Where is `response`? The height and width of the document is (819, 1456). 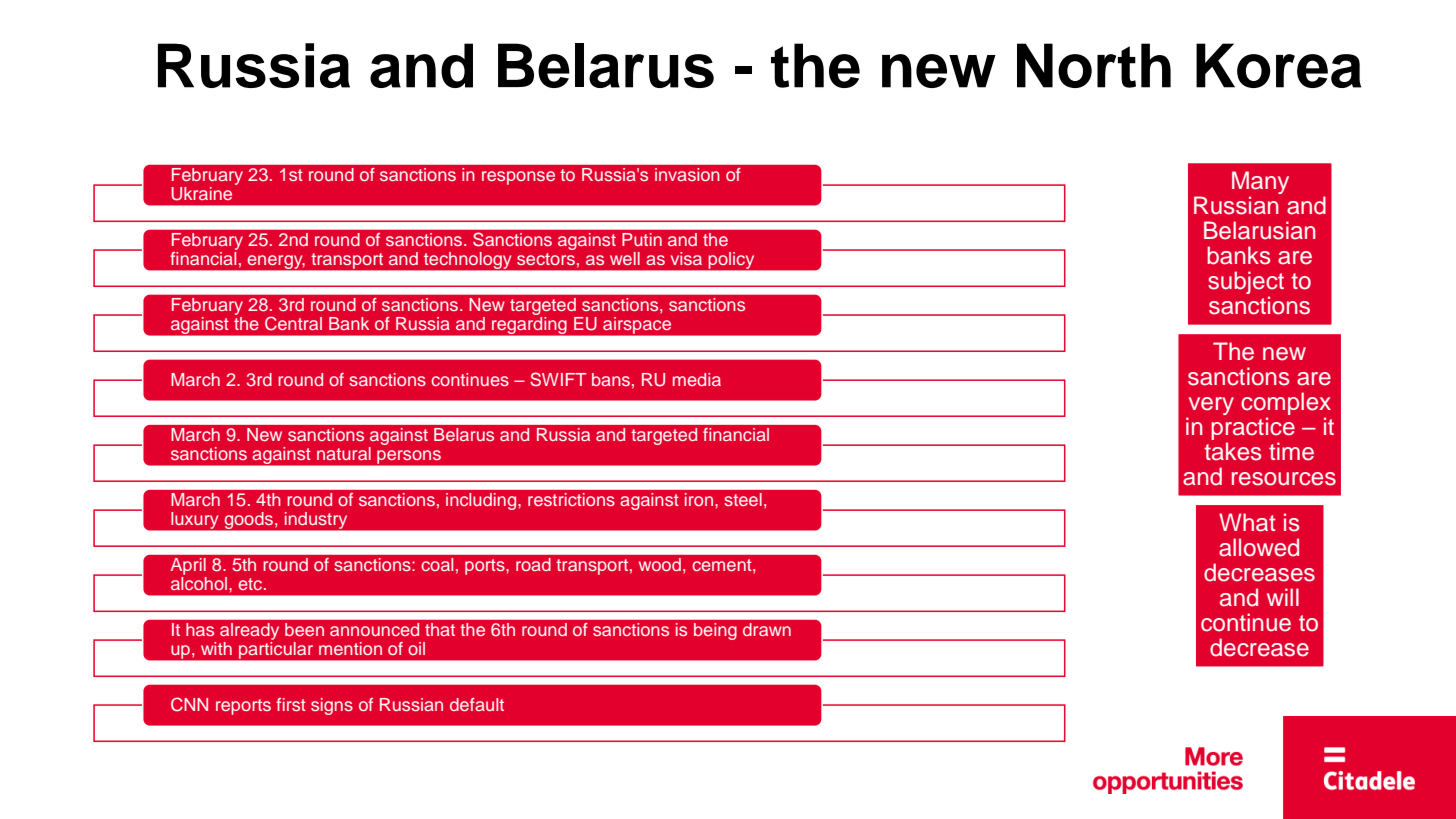 response is located at coordinates (518, 178).
